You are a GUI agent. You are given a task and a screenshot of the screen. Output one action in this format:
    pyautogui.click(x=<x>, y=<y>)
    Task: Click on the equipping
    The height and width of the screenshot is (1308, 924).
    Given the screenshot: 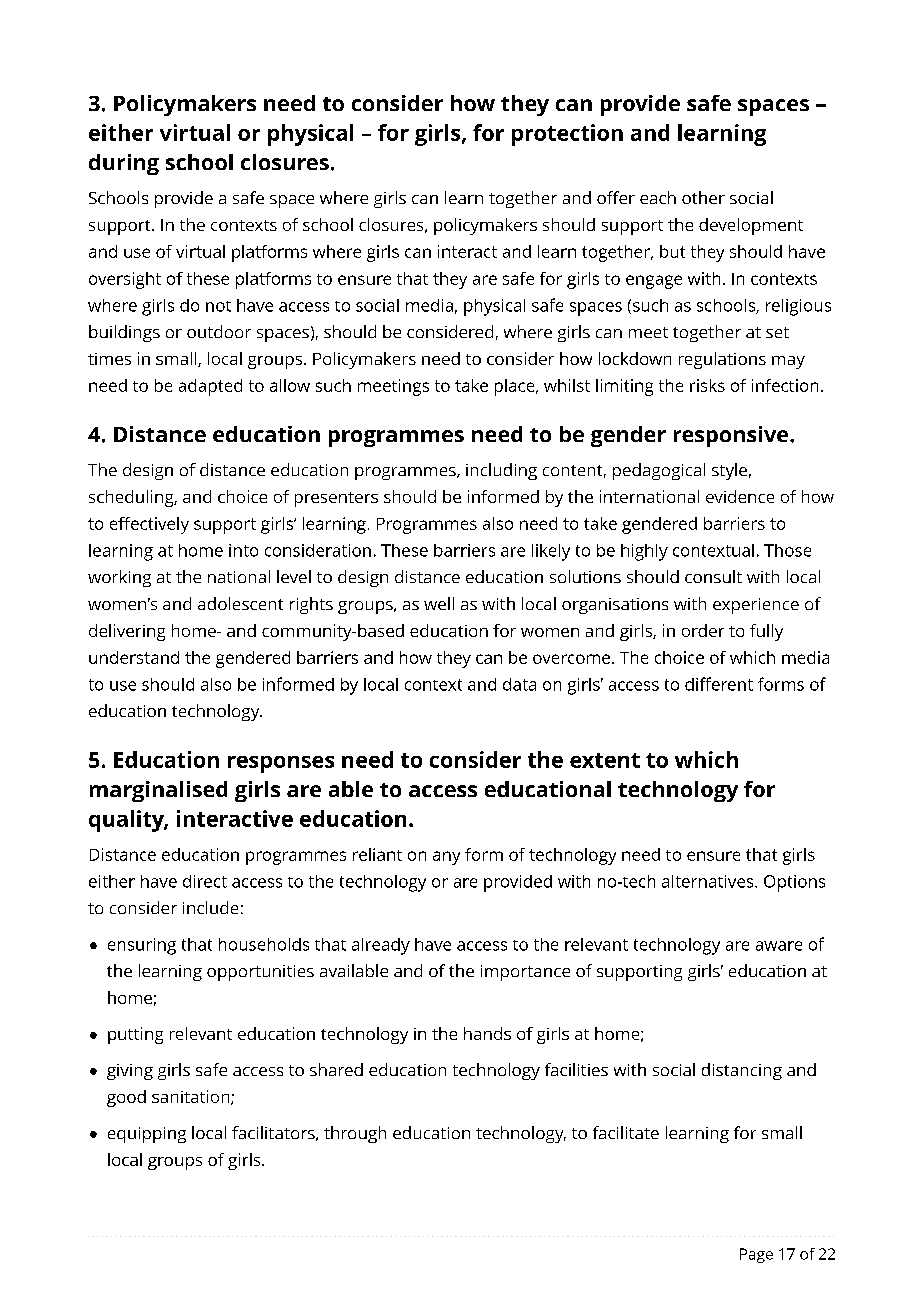 What is the action you would take?
    pyautogui.click(x=147, y=1135)
